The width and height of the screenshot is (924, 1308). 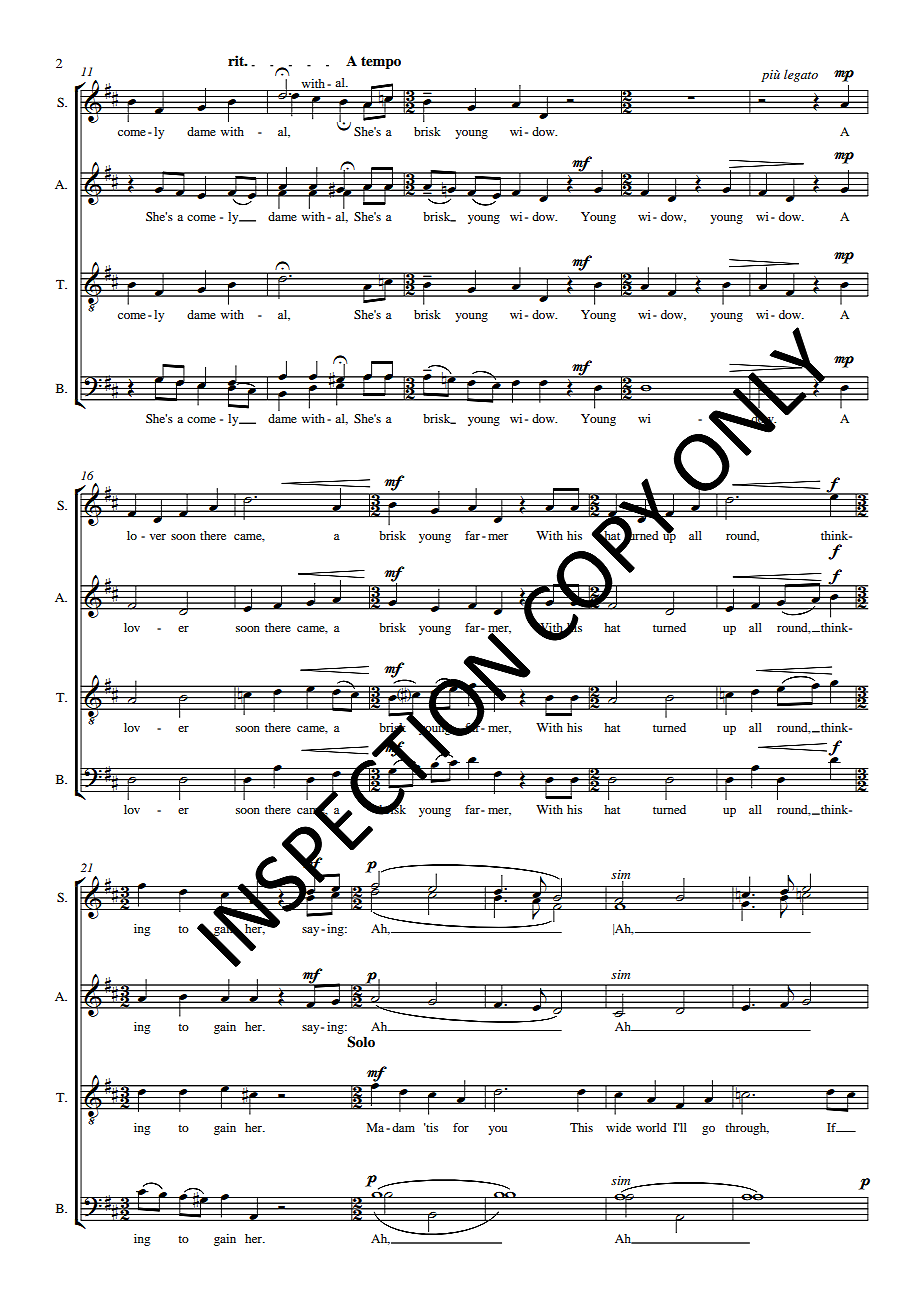 What do you see at coordinates (651, 1127) in the screenshot?
I see `world` at bounding box center [651, 1127].
